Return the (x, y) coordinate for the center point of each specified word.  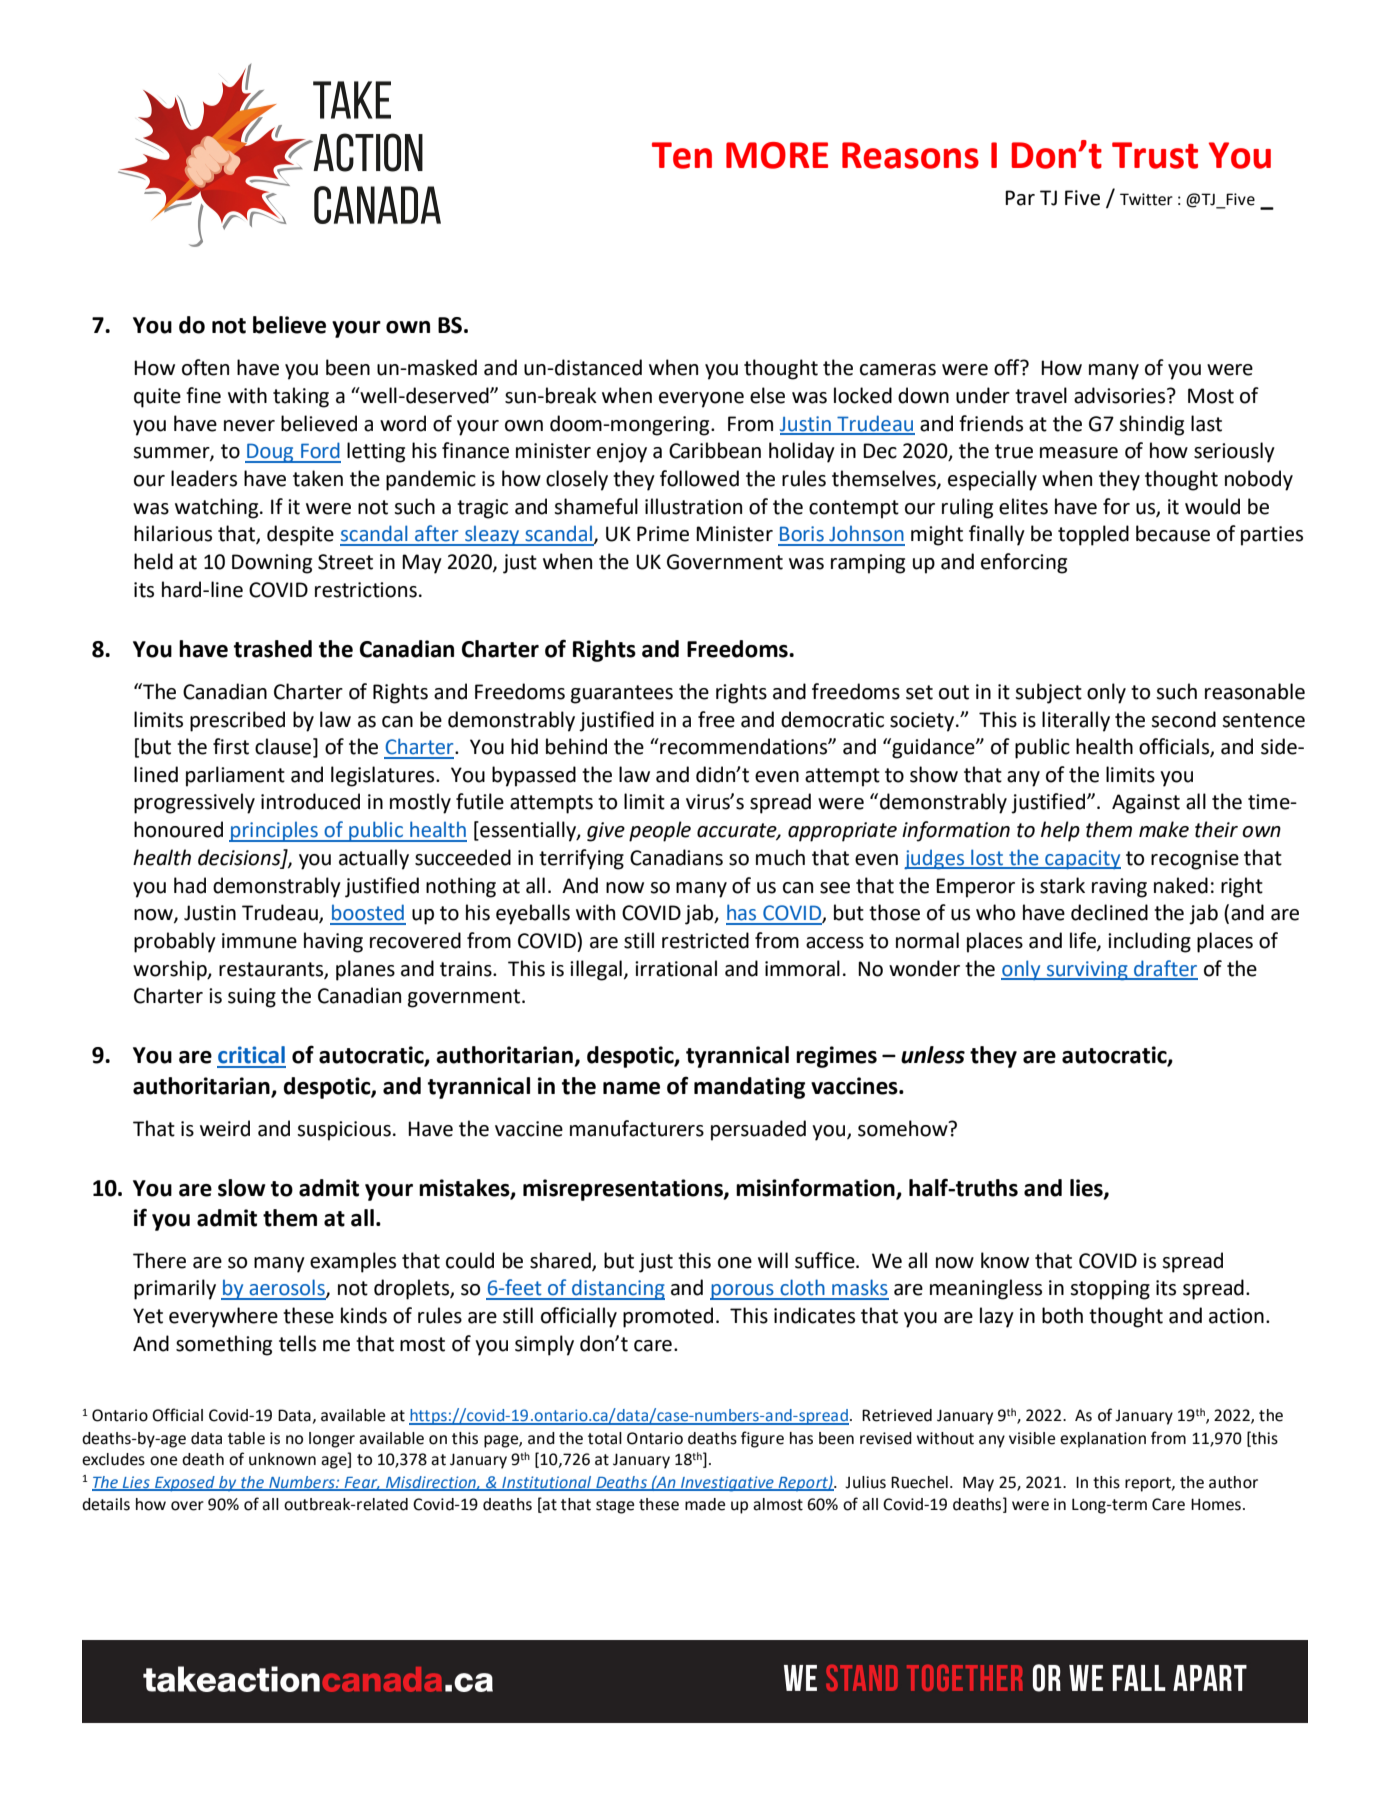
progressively (194, 803)
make (1164, 829)
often (205, 367)
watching (218, 508)
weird (225, 1128)
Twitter (1146, 199)
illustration (693, 506)
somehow (904, 1128)
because (1173, 533)
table (246, 1438)
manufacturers (637, 1128)
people (660, 831)
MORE (777, 155)
